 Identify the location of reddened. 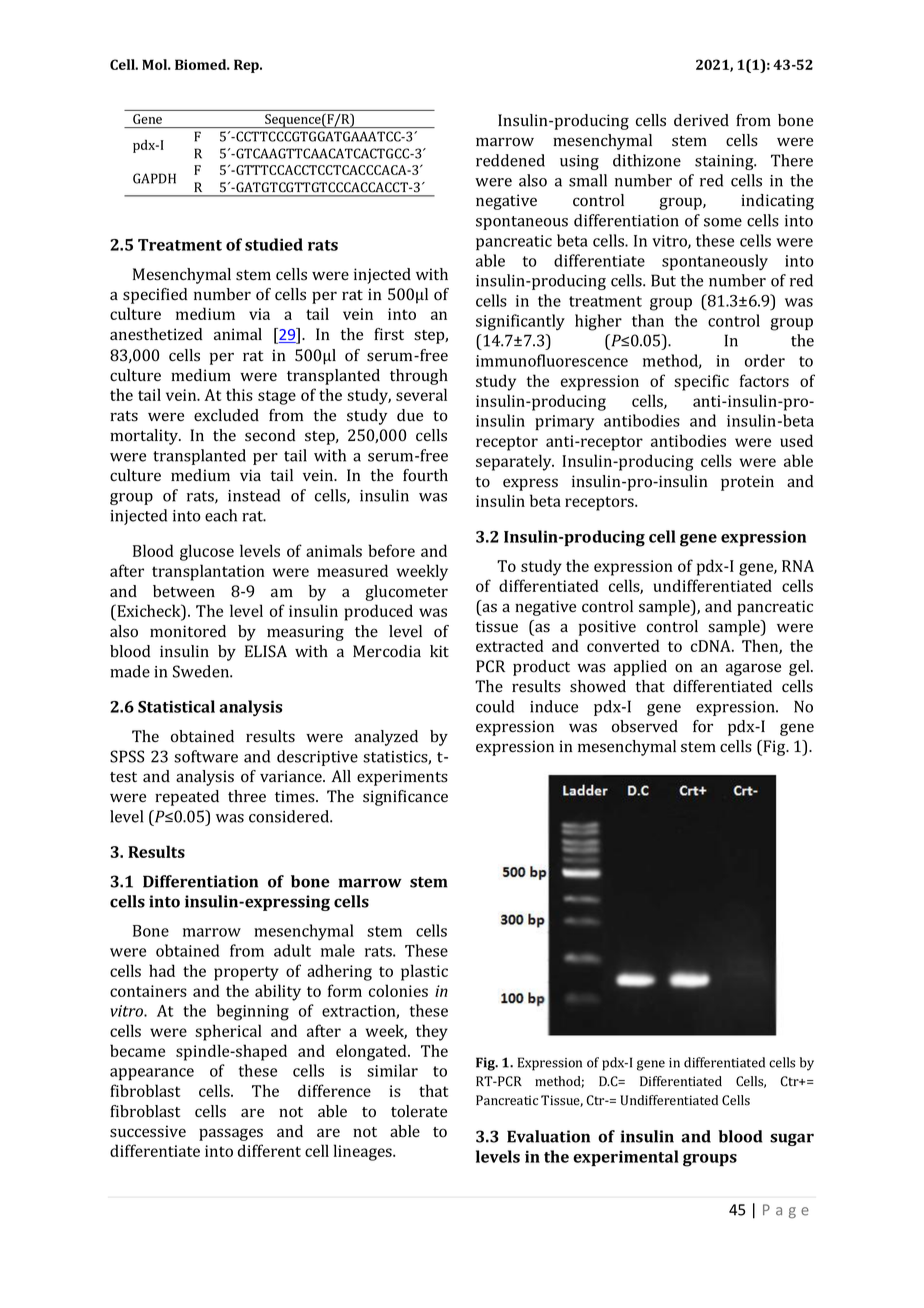
(510, 160).
